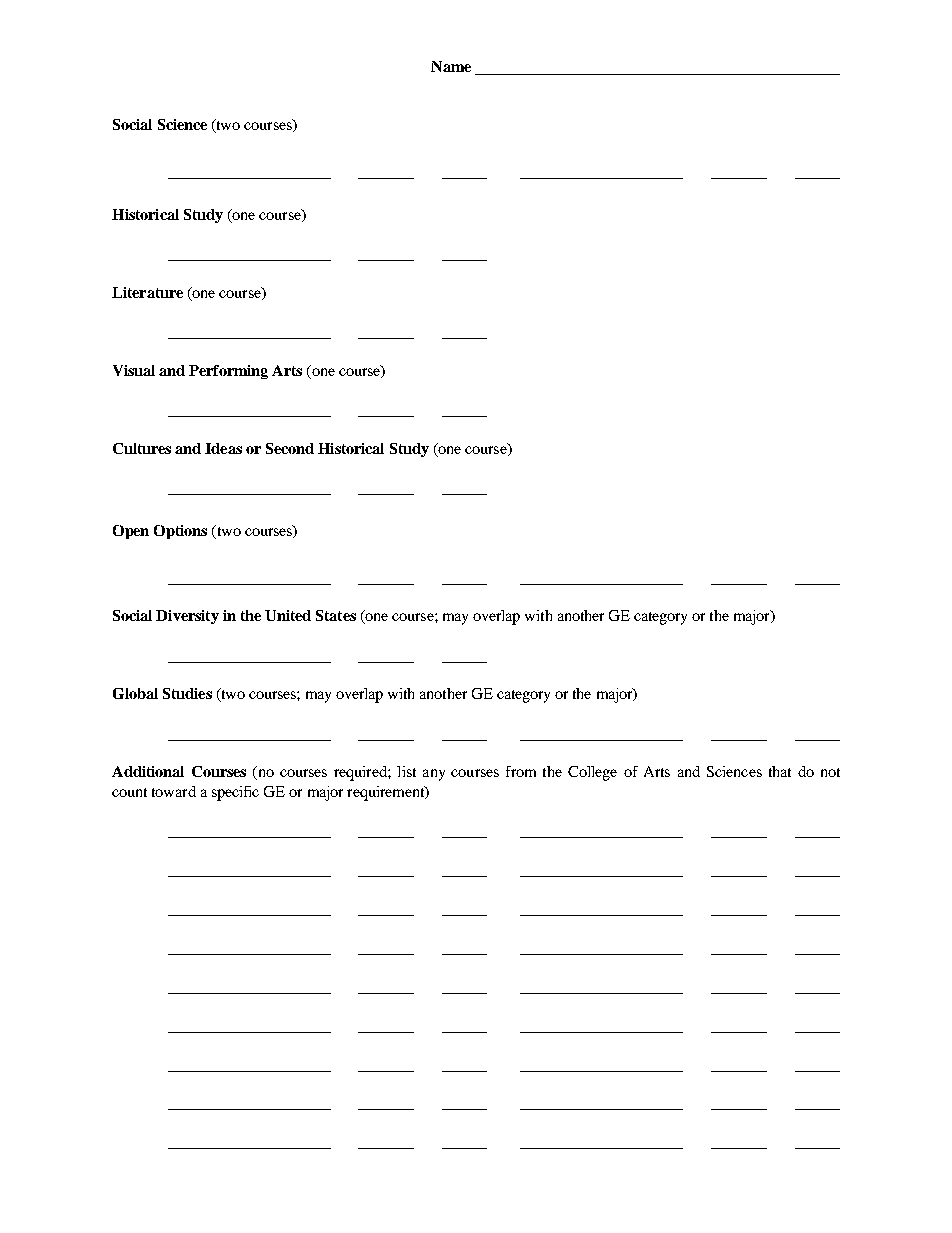 The height and width of the document is (1233, 952). I want to click on that, so click(780, 771).
